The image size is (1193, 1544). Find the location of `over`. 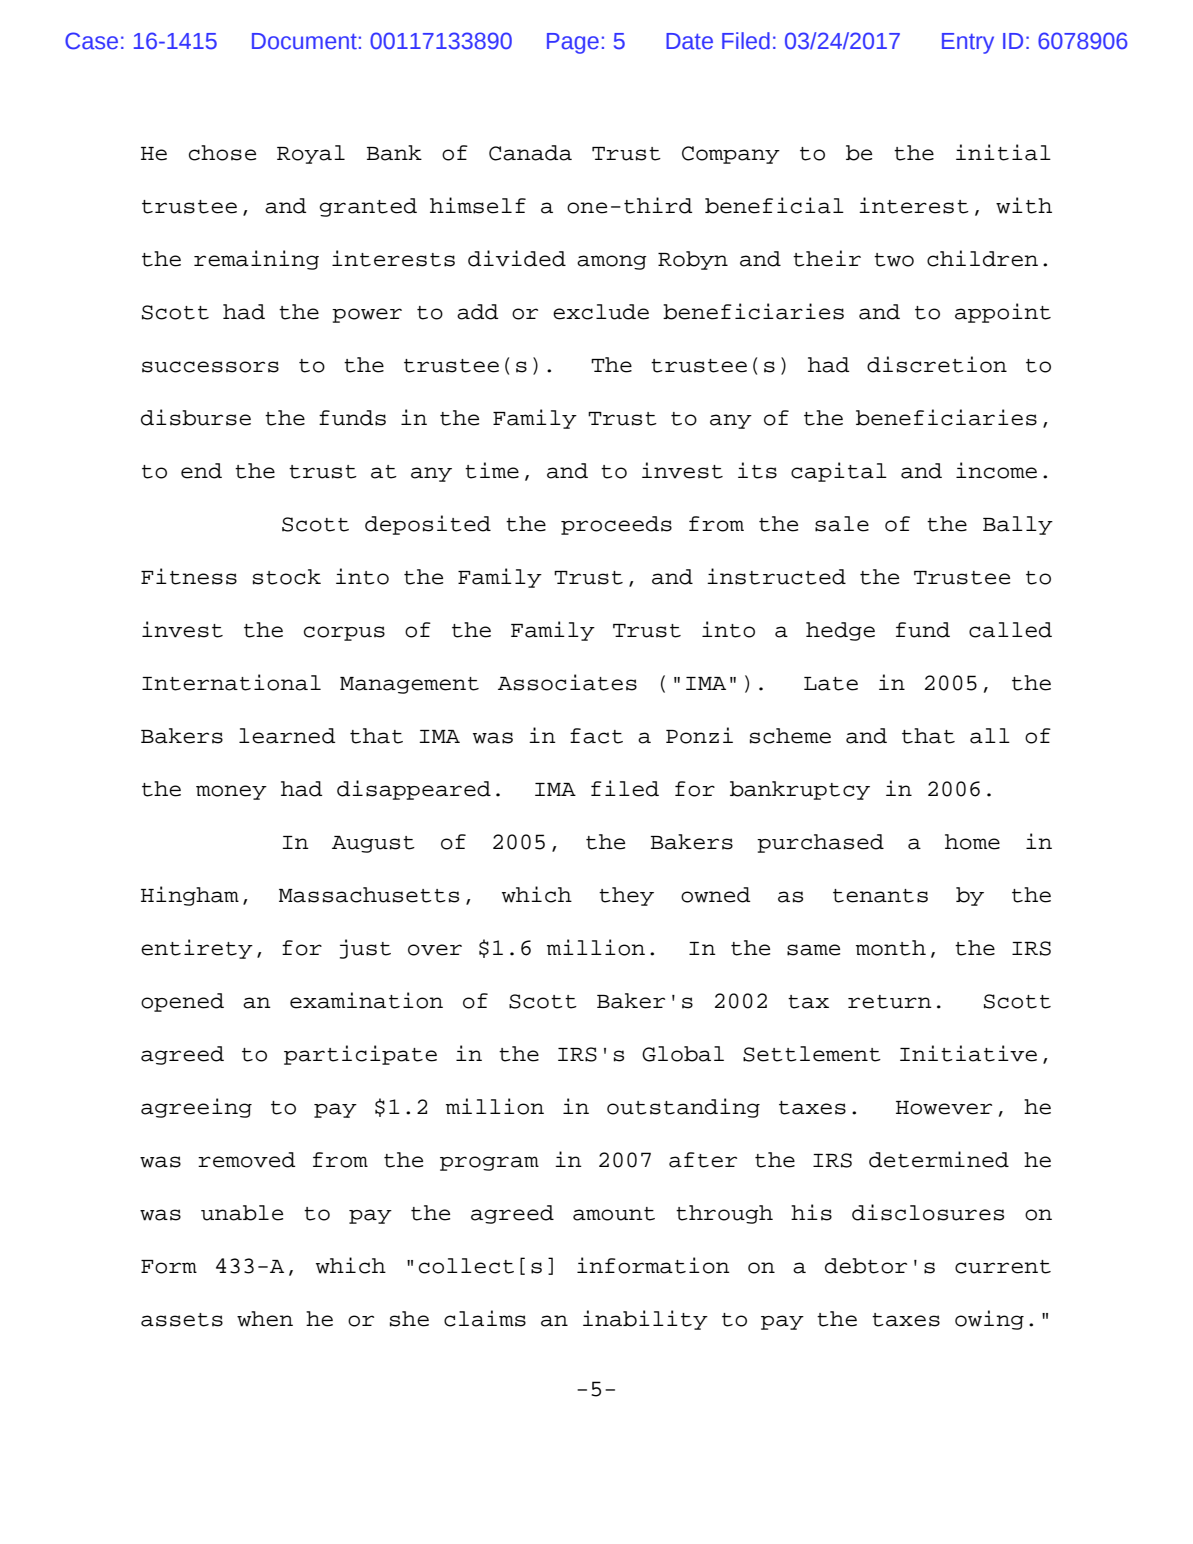

over is located at coordinates (435, 950).
